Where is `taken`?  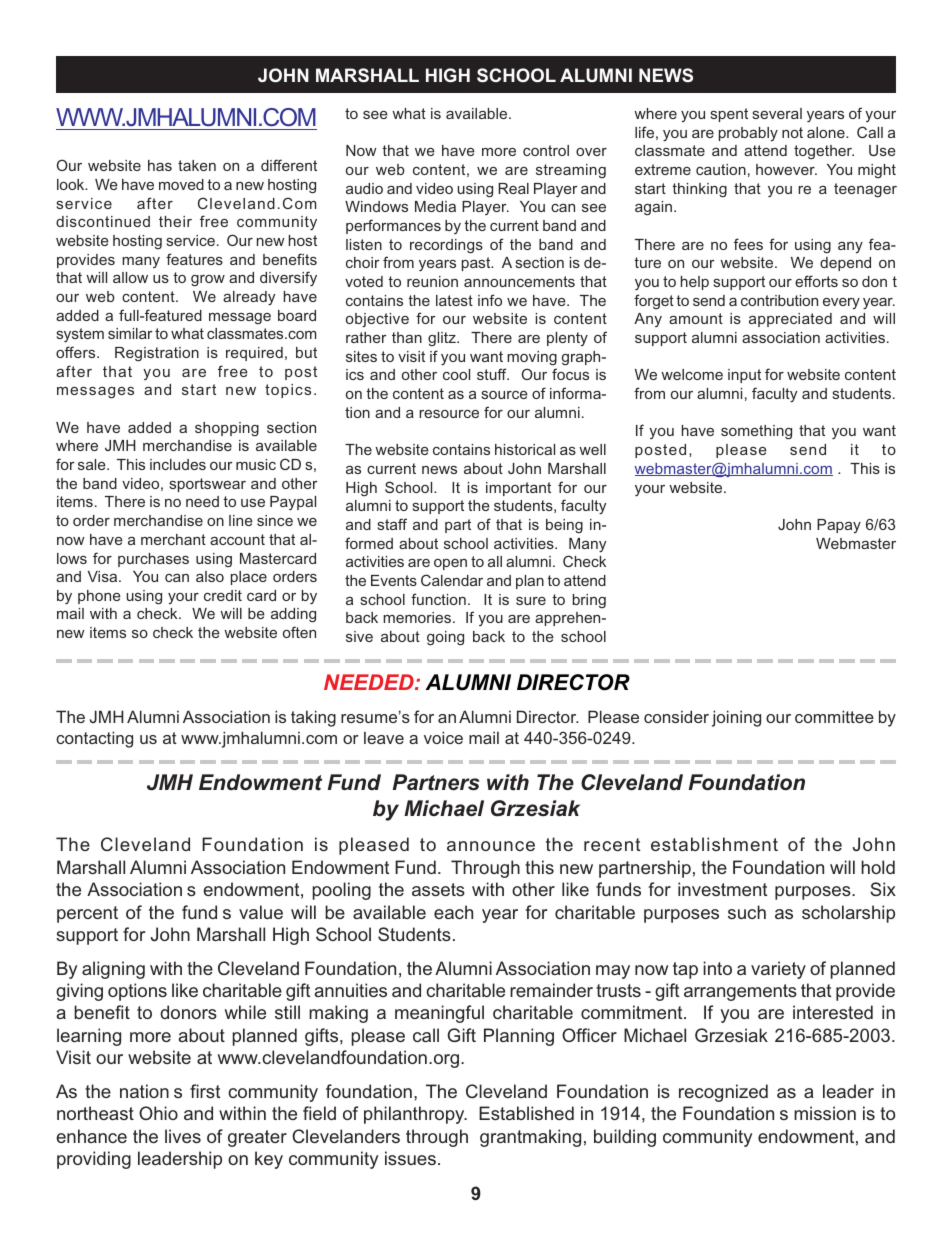 taken is located at coordinates (197, 165).
